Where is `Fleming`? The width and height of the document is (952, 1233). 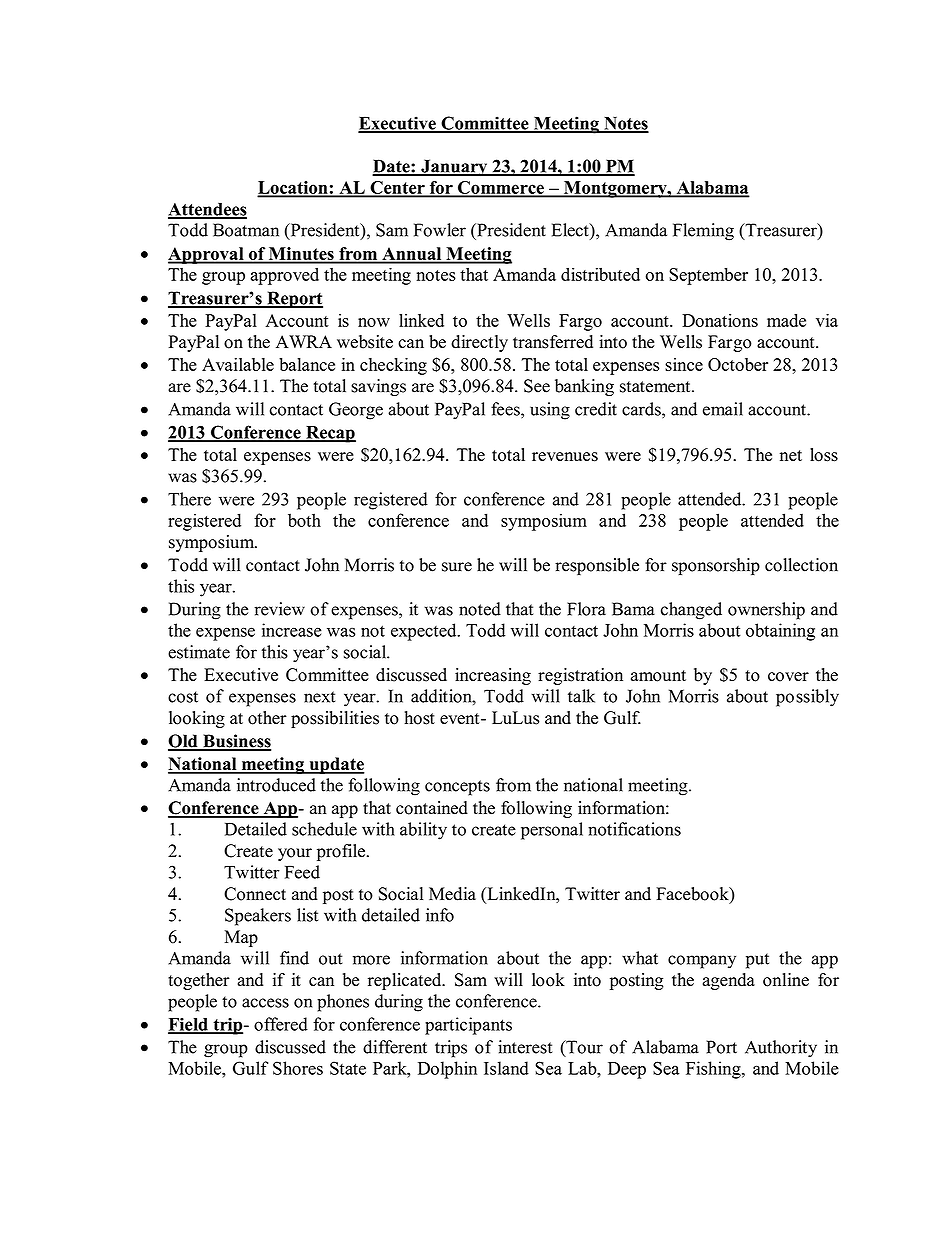
Fleming is located at coordinates (703, 232).
